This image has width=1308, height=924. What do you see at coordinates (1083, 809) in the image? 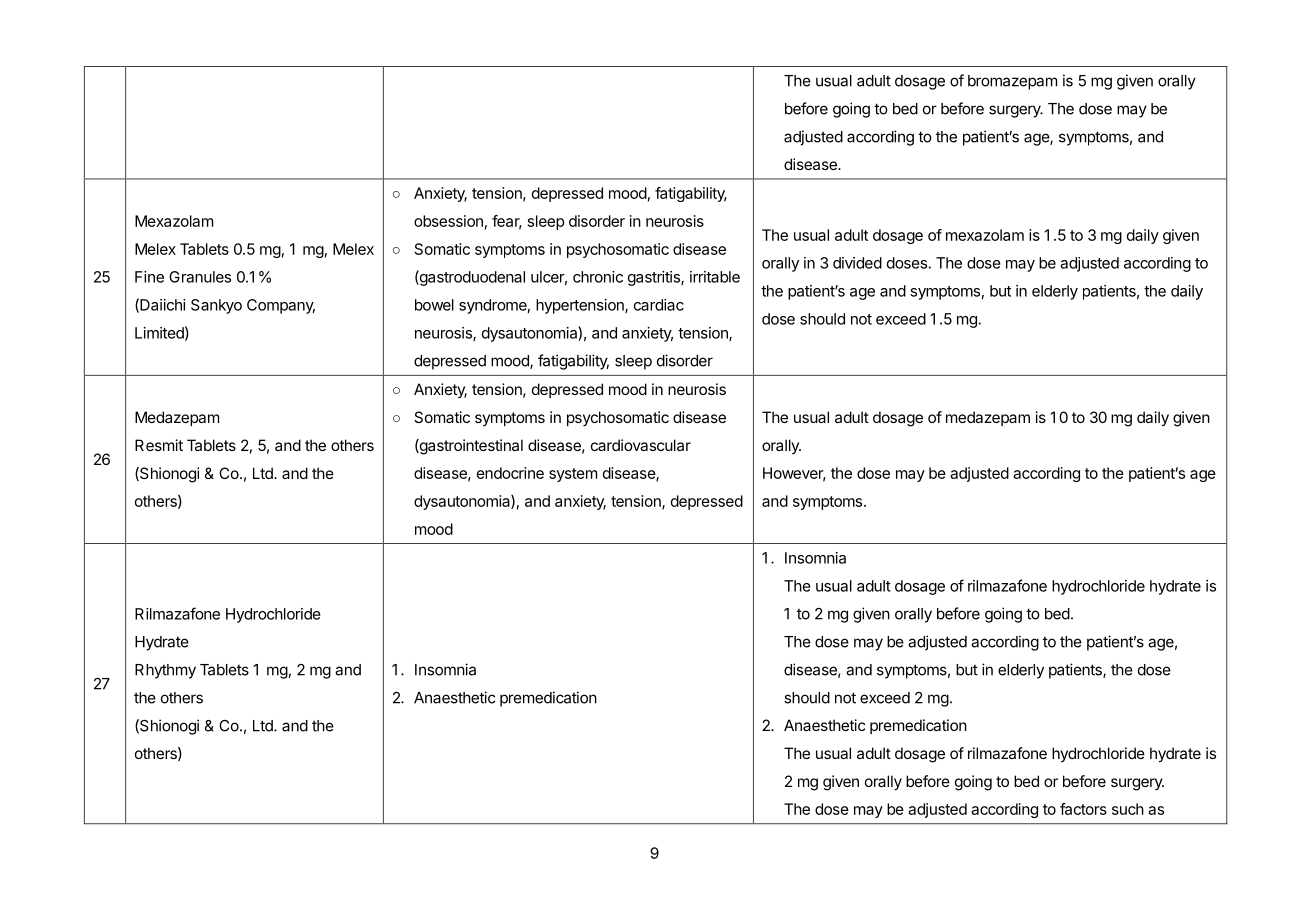
I see `factors` at bounding box center [1083, 809].
